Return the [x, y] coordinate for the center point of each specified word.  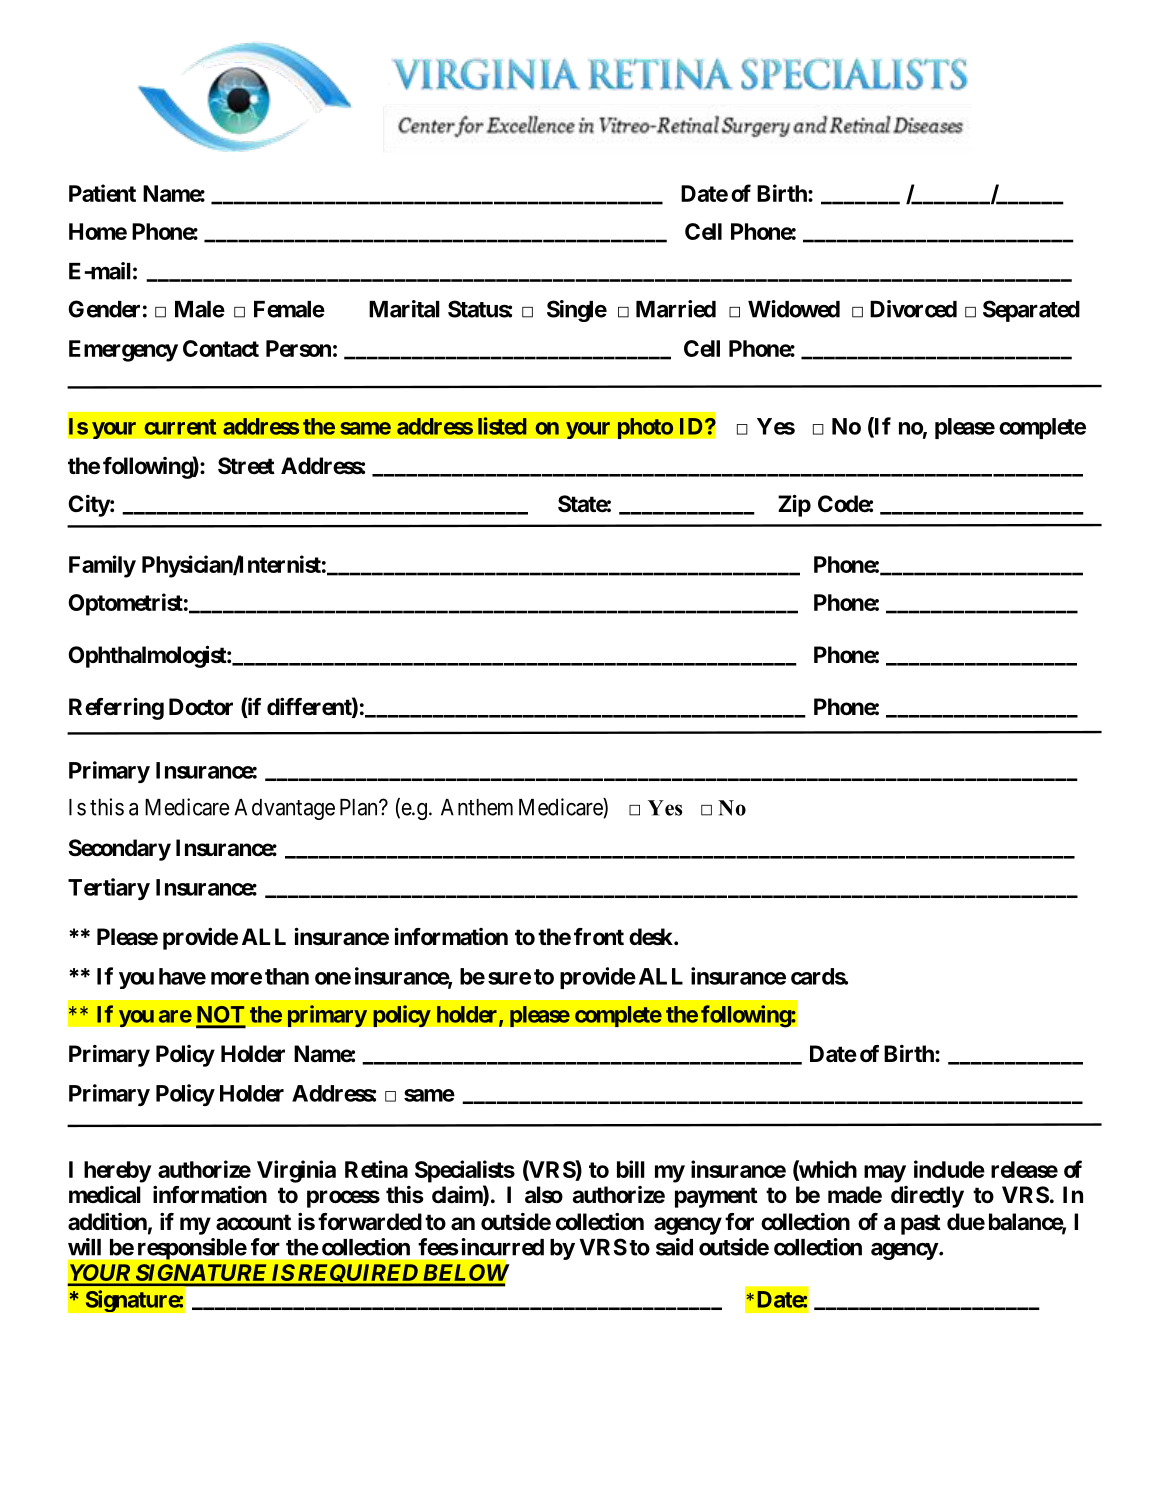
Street [246, 466]
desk [651, 937]
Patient [102, 193]
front [599, 936]
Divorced [913, 309]
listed [502, 426]
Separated [1031, 311]
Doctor [201, 707]
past [921, 1224]
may [885, 1174]
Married [676, 309]
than [287, 976]
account [253, 1222]
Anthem [477, 807]
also [544, 1195]
